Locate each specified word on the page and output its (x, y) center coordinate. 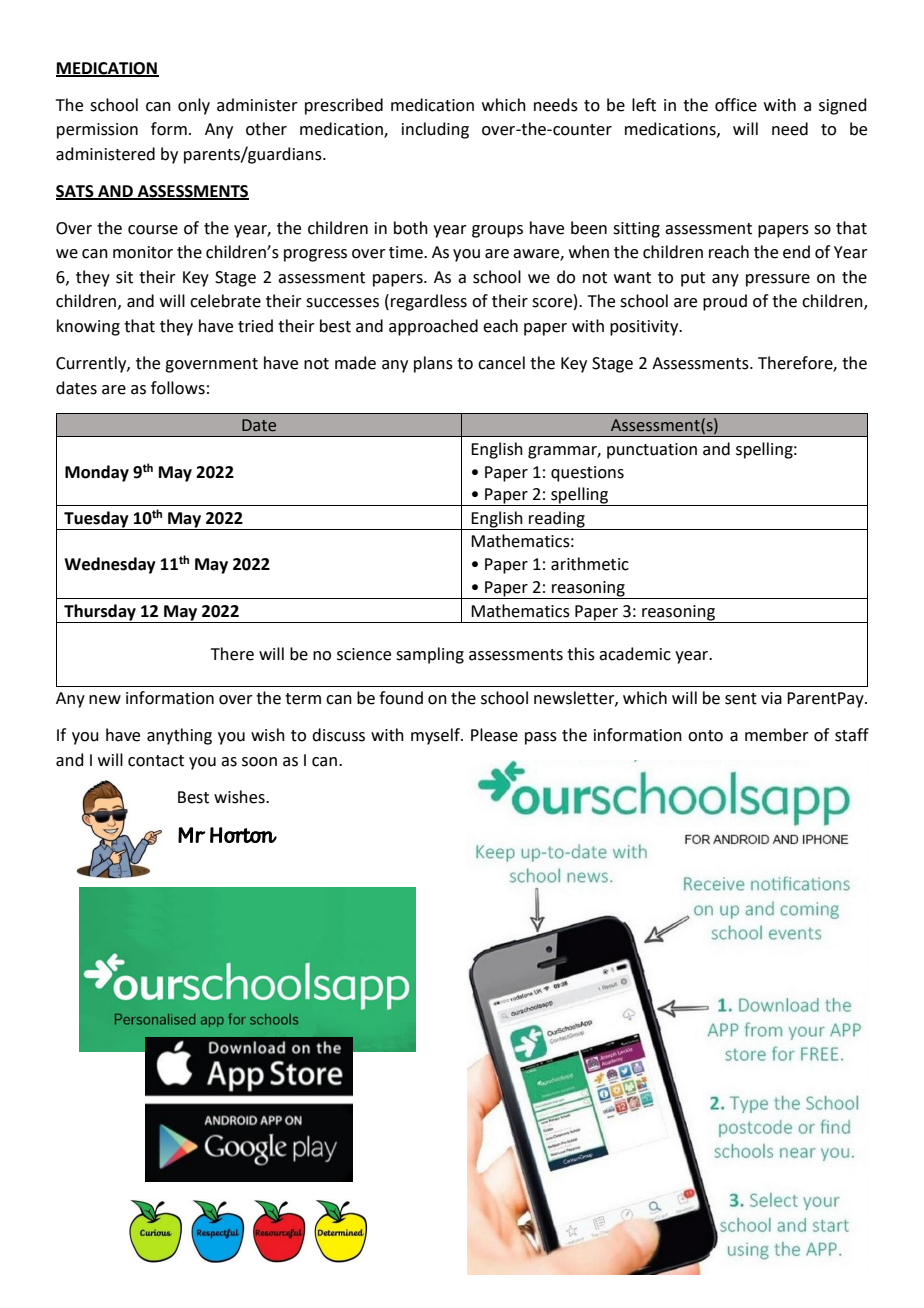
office (736, 105)
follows (178, 388)
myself (436, 736)
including (435, 130)
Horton (243, 835)
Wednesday (110, 565)
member (777, 735)
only (194, 106)
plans (433, 364)
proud (725, 302)
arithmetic (590, 564)
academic (635, 654)
